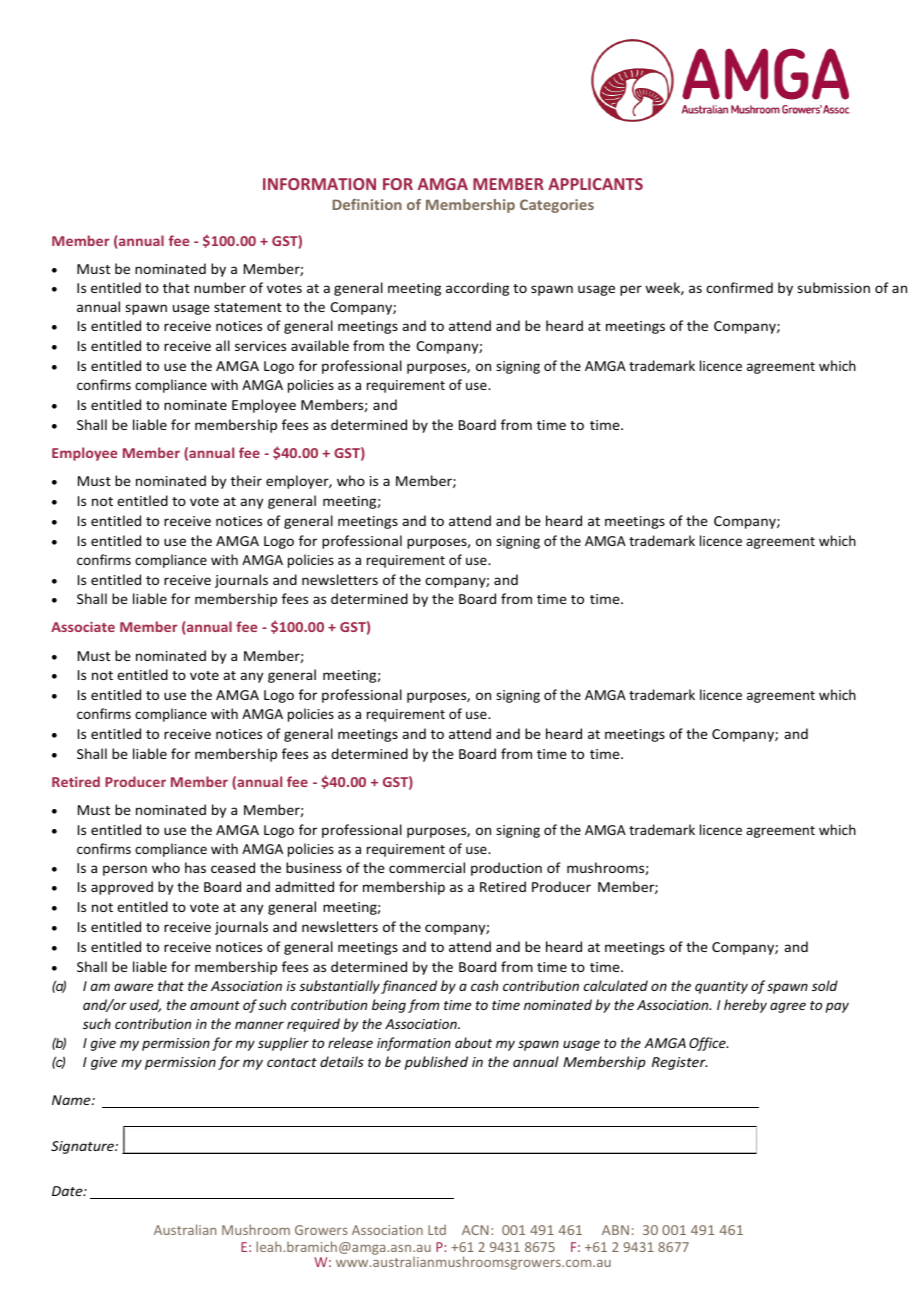 The width and height of the image is (924, 1309). Describe the element at coordinates (367, 204) in the image. I see `Definition` at that location.
